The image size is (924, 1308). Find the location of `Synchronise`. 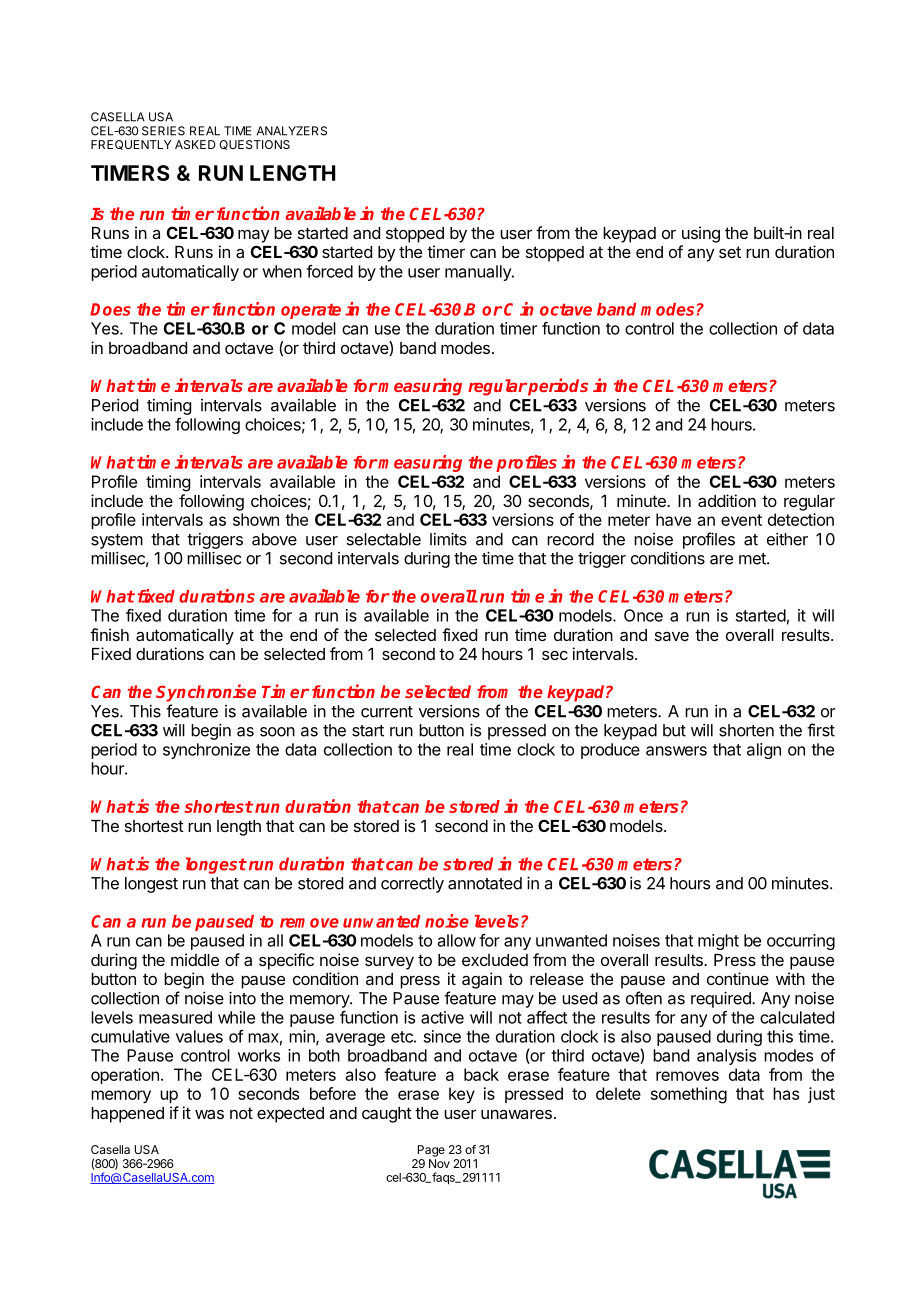

Synchronise is located at coordinates (206, 693).
